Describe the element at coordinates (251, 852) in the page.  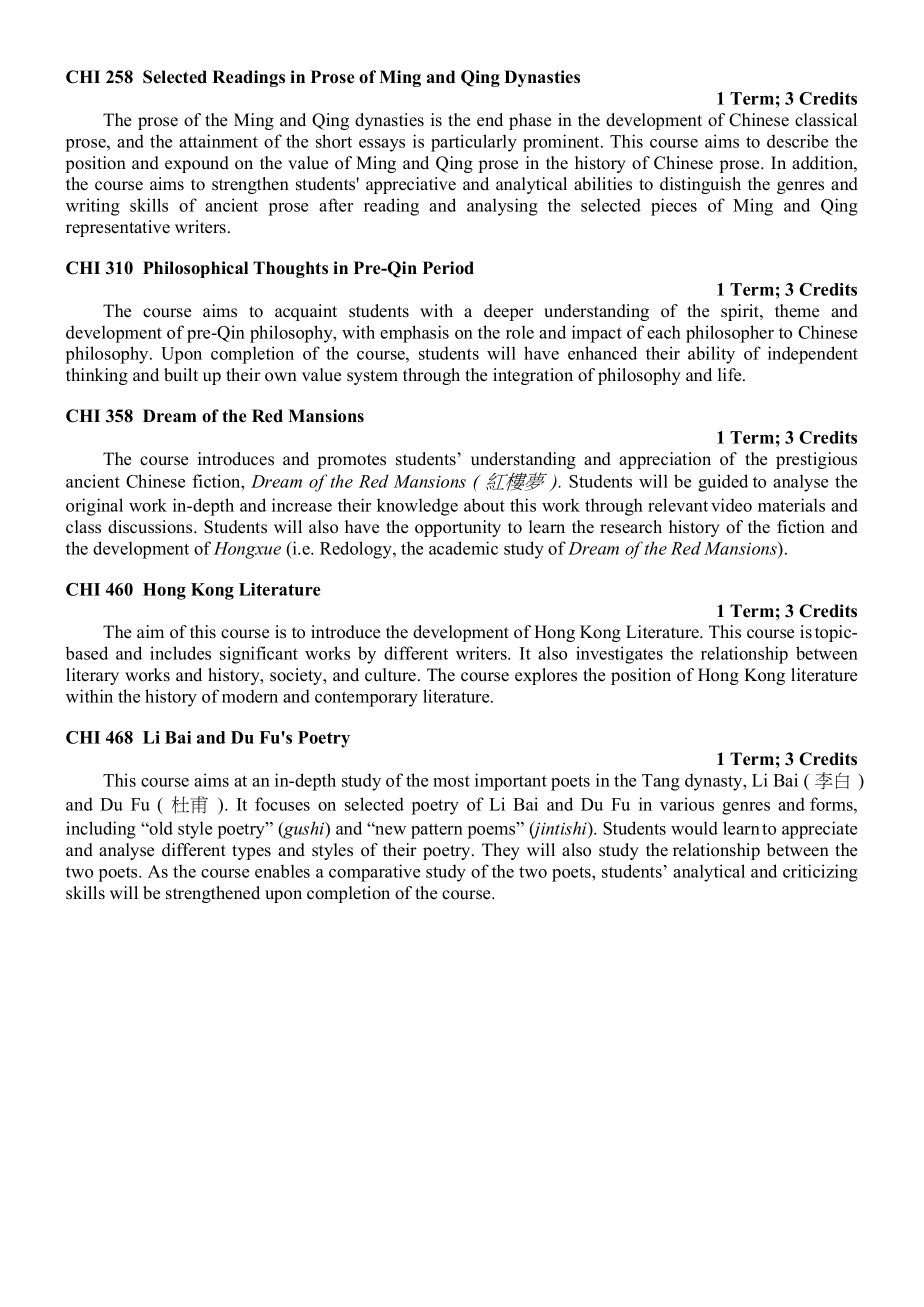
I see `types` at that location.
